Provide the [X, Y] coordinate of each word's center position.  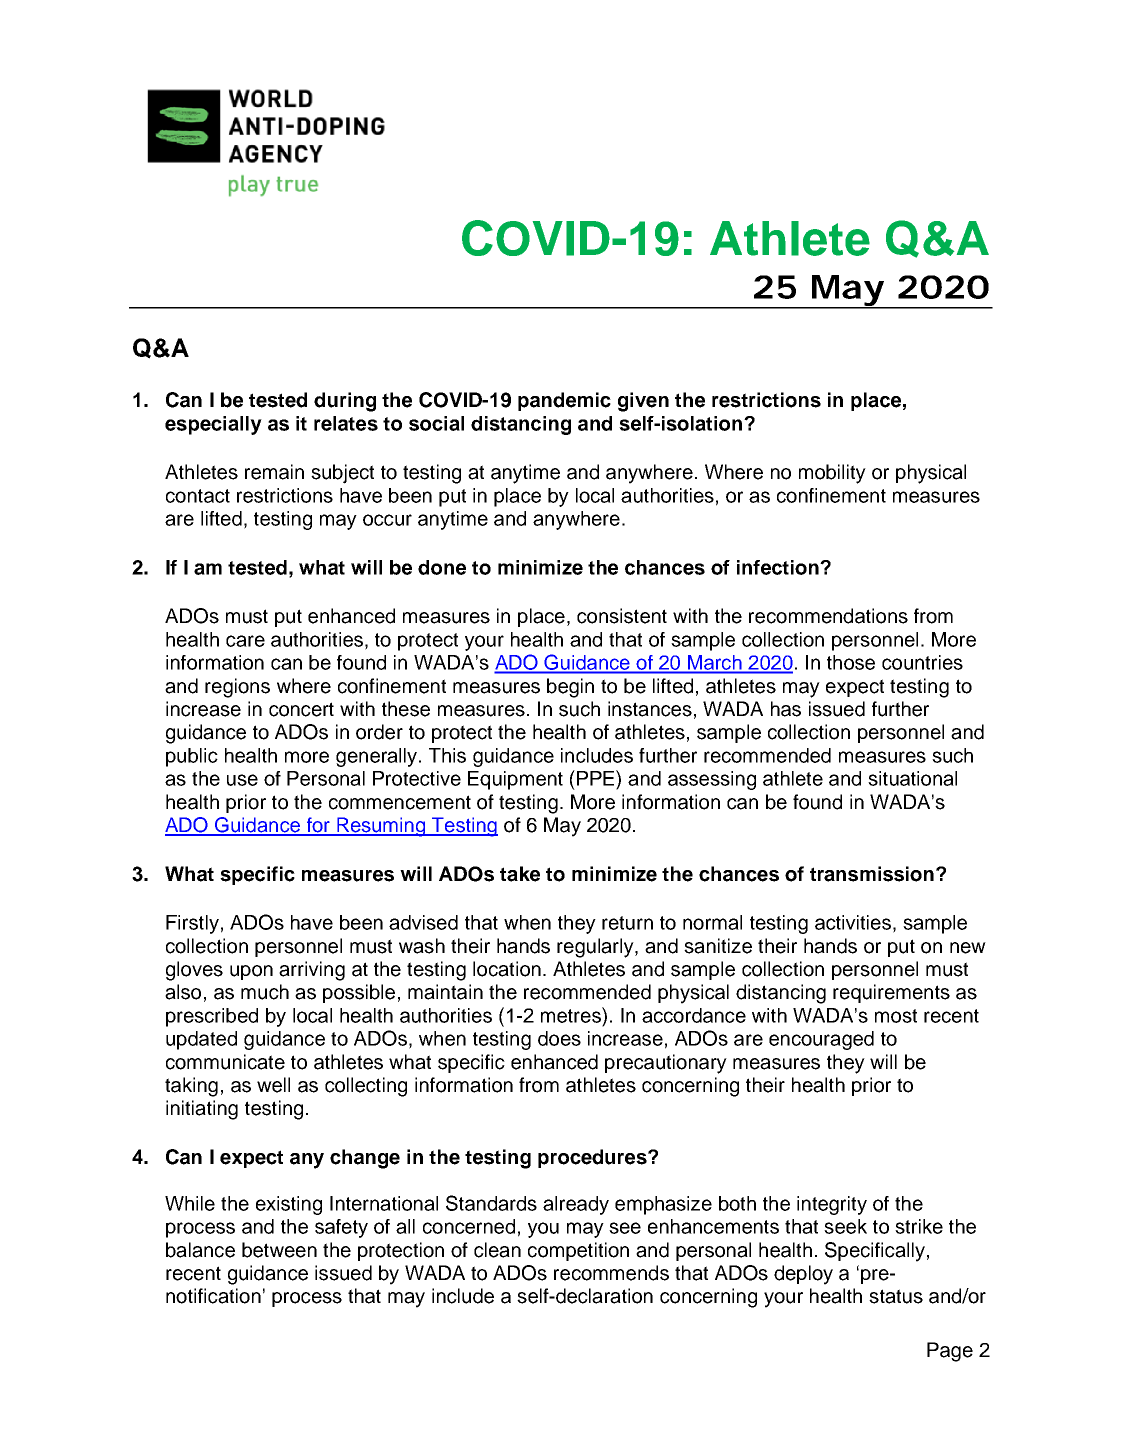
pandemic [564, 401]
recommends [611, 1273]
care [245, 641]
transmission [872, 874]
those [851, 662]
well [273, 1085]
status [896, 1296]
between [279, 1250]
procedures [593, 1158]
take [520, 874]
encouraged [821, 1040]
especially [213, 425]
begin [570, 688]
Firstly [192, 924]
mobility [832, 474]
